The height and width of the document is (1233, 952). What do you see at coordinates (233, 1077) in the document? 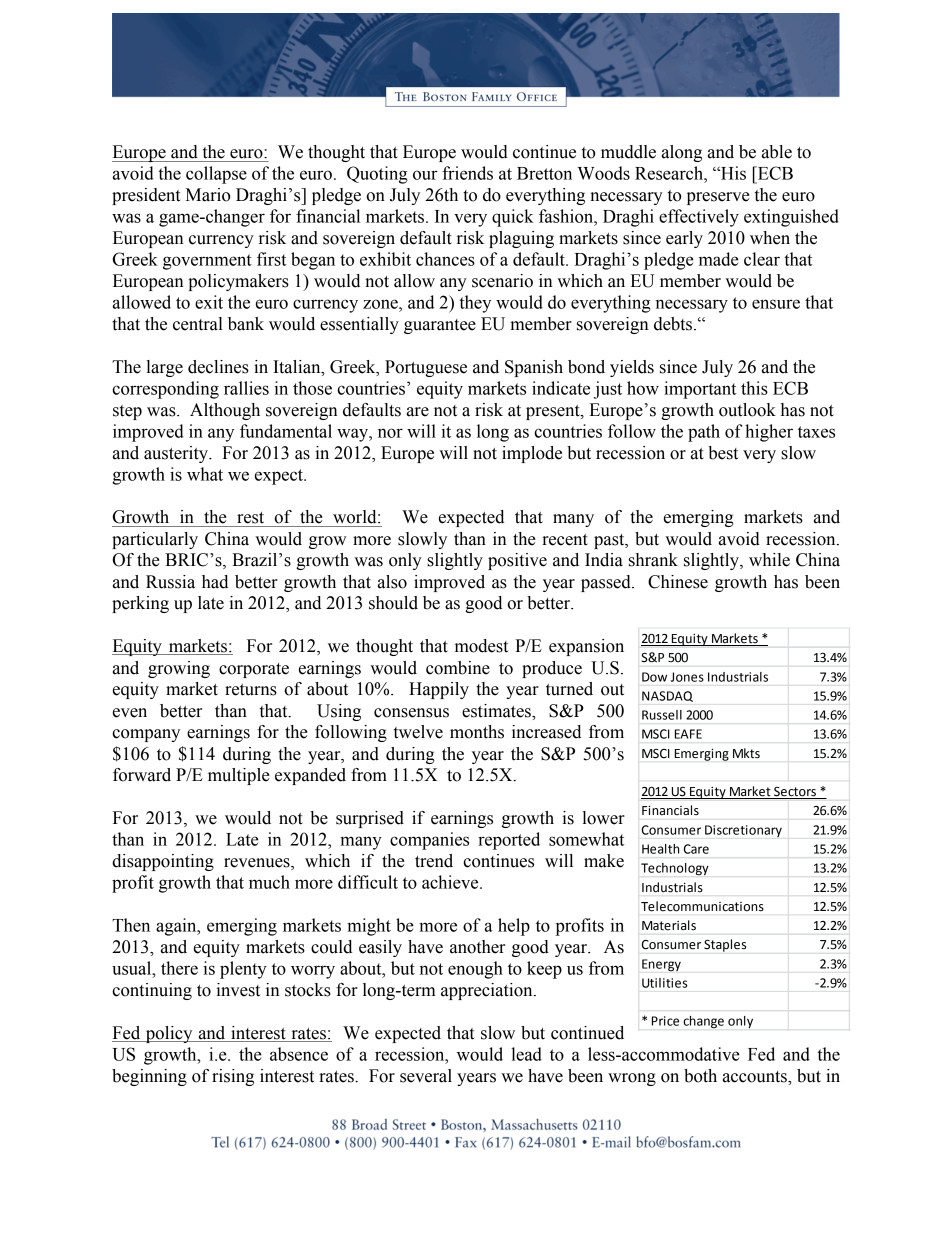
I see `rising` at bounding box center [233, 1077].
